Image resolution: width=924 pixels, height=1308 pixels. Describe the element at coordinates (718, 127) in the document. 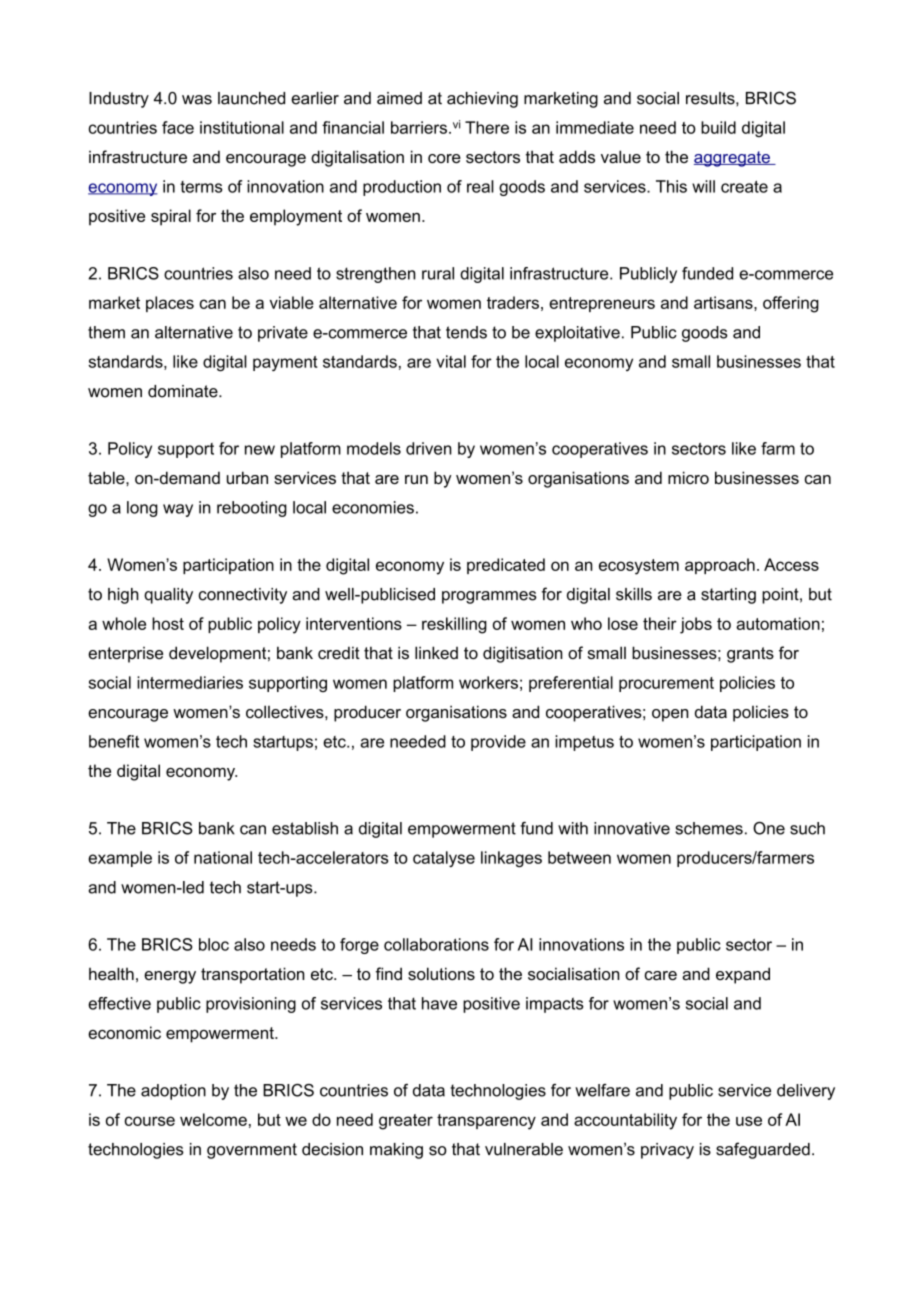

I see `build` at that location.
